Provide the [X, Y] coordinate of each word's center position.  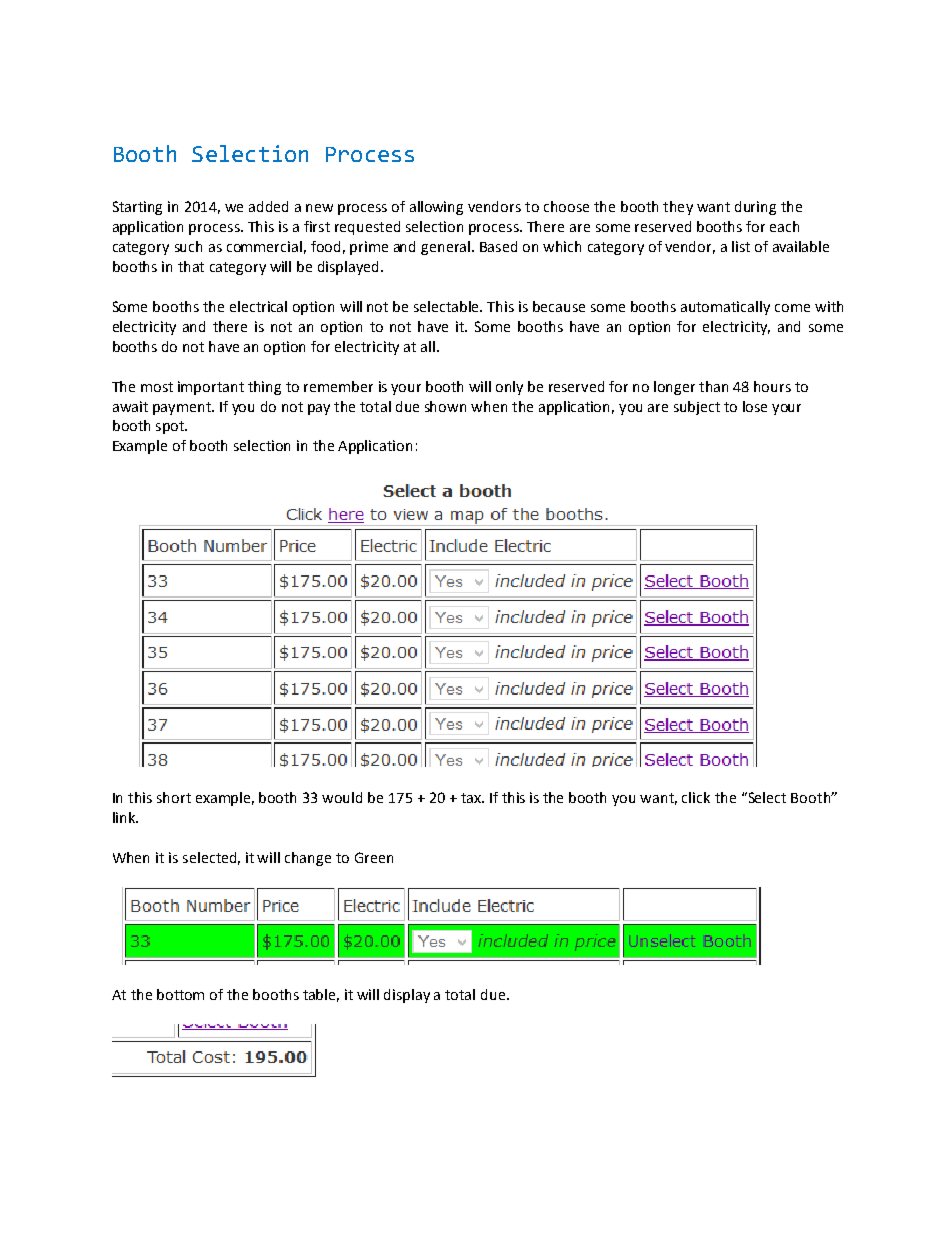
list [741, 246]
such [188, 246]
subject [697, 408]
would [342, 797]
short [174, 797]
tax [472, 798]
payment [183, 408]
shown [445, 406]
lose [755, 406]
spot [171, 427]
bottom [180, 994]
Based [498, 246]
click [696, 797]
